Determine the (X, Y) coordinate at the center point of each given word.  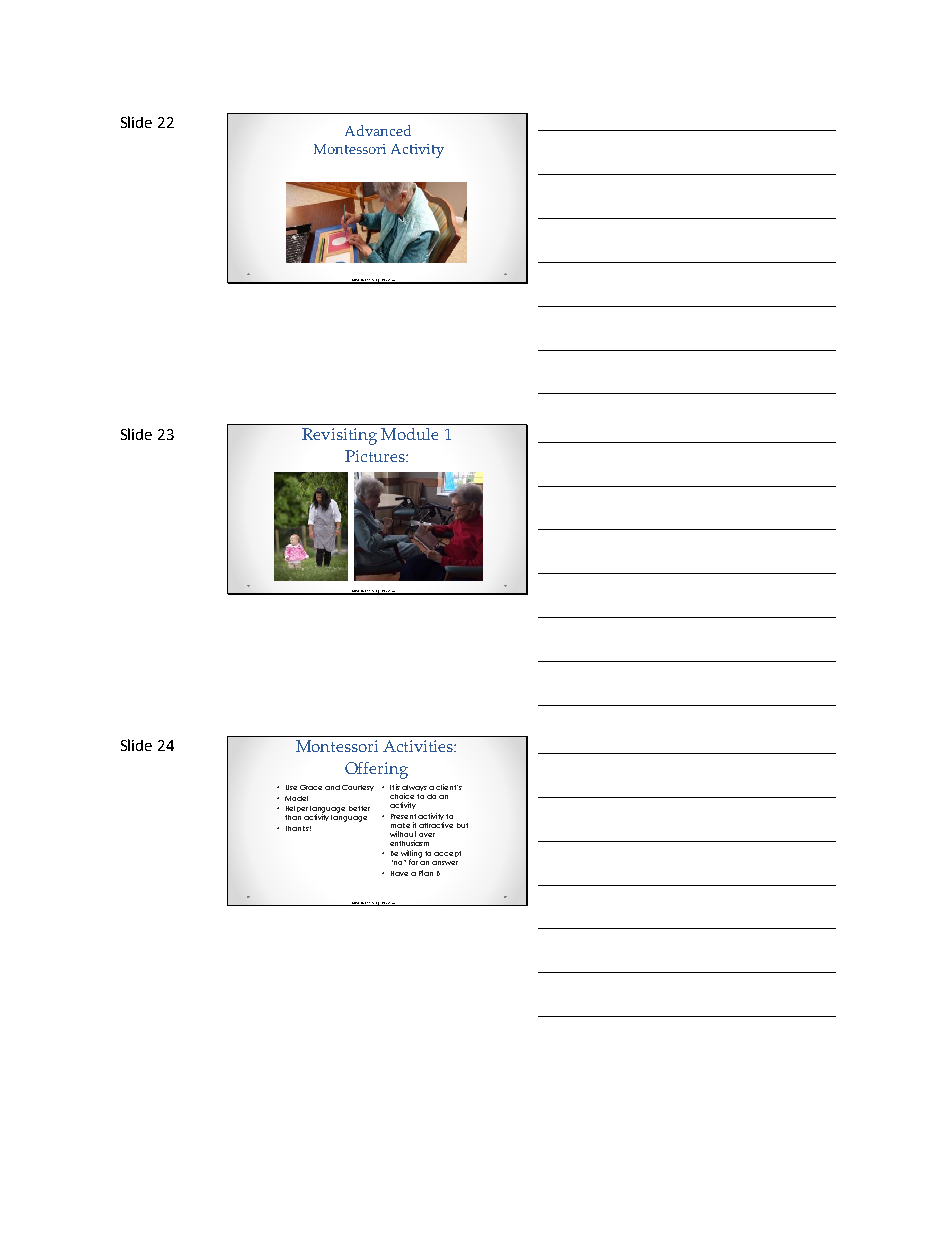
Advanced (378, 130)
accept (447, 854)
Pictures (376, 456)
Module (409, 434)
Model (296, 798)
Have (399, 873)
